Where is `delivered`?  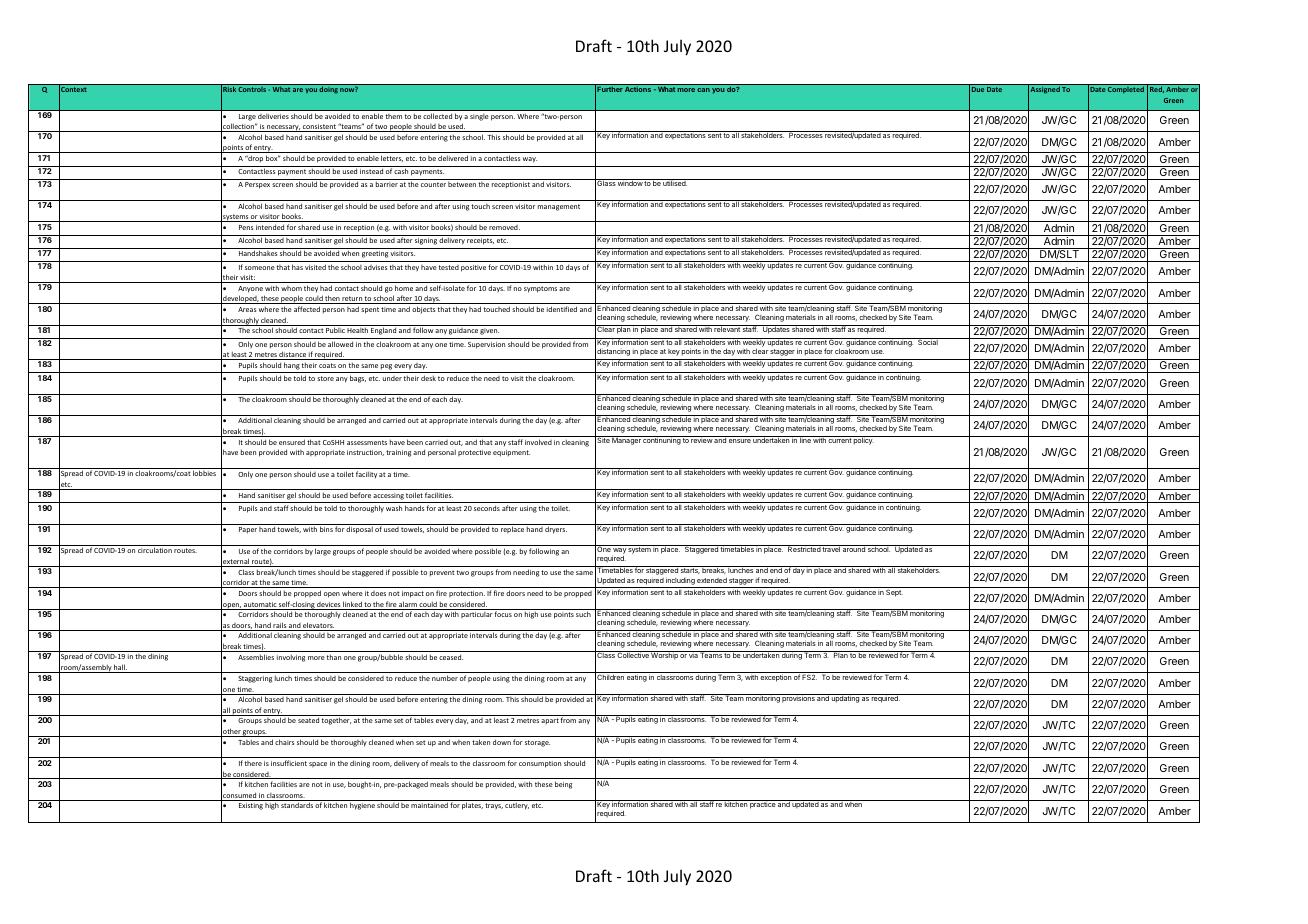 delivered is located at coordinates (453, 158).
